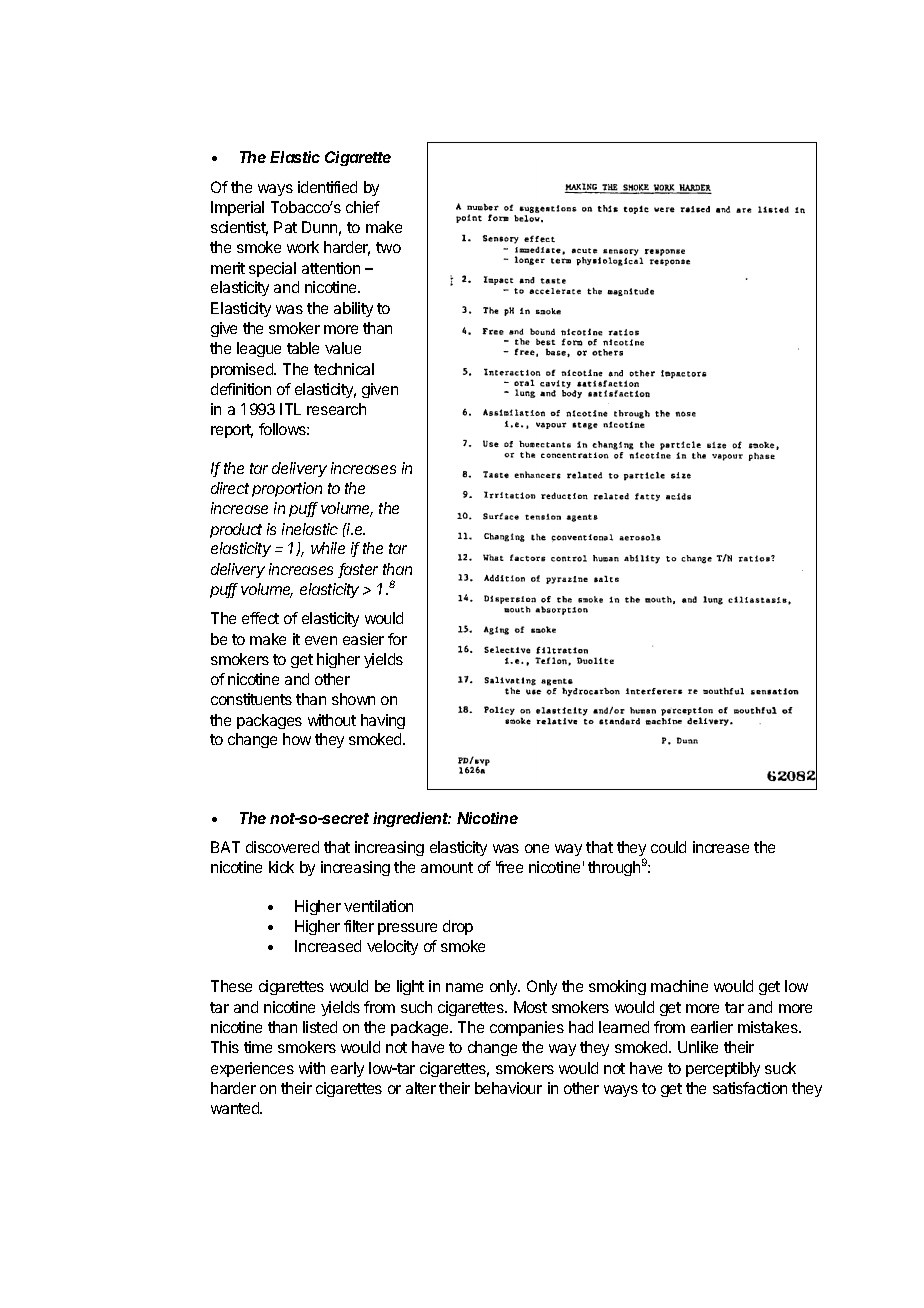 Image resolution: width=924 pixels, height=1308 pixels. Describe the element at coordinates (383, 721) in the screenshot. I see `having` at that location.
